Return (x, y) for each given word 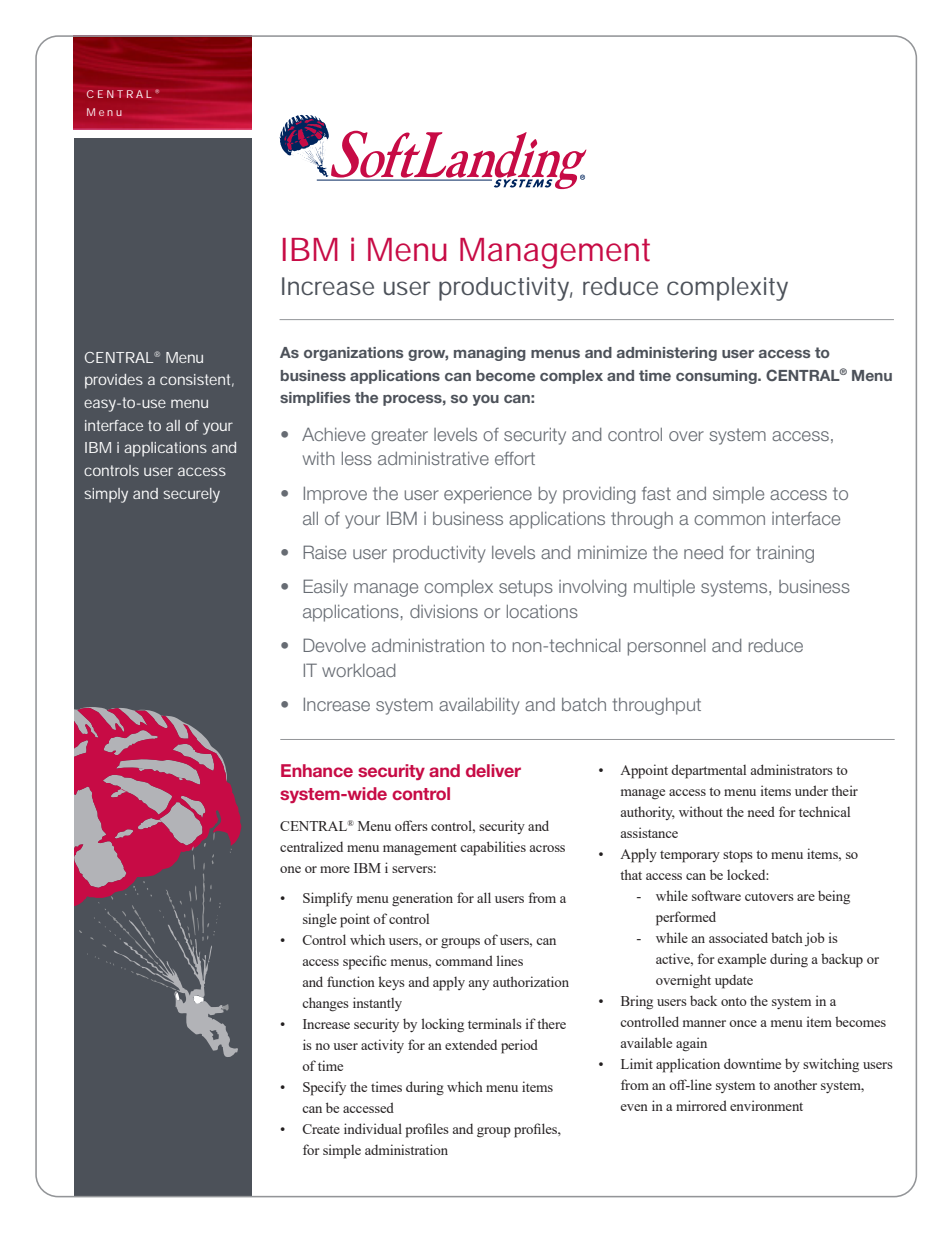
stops (738, 856)
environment (766, 1105)
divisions (444, 611)
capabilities (493, 848)
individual (373, 1128)
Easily (325, 588)
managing (490, 354)
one (290, 869)
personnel (667, 647)
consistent (197, 380)
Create (321, 1129)
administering (667, 354)
